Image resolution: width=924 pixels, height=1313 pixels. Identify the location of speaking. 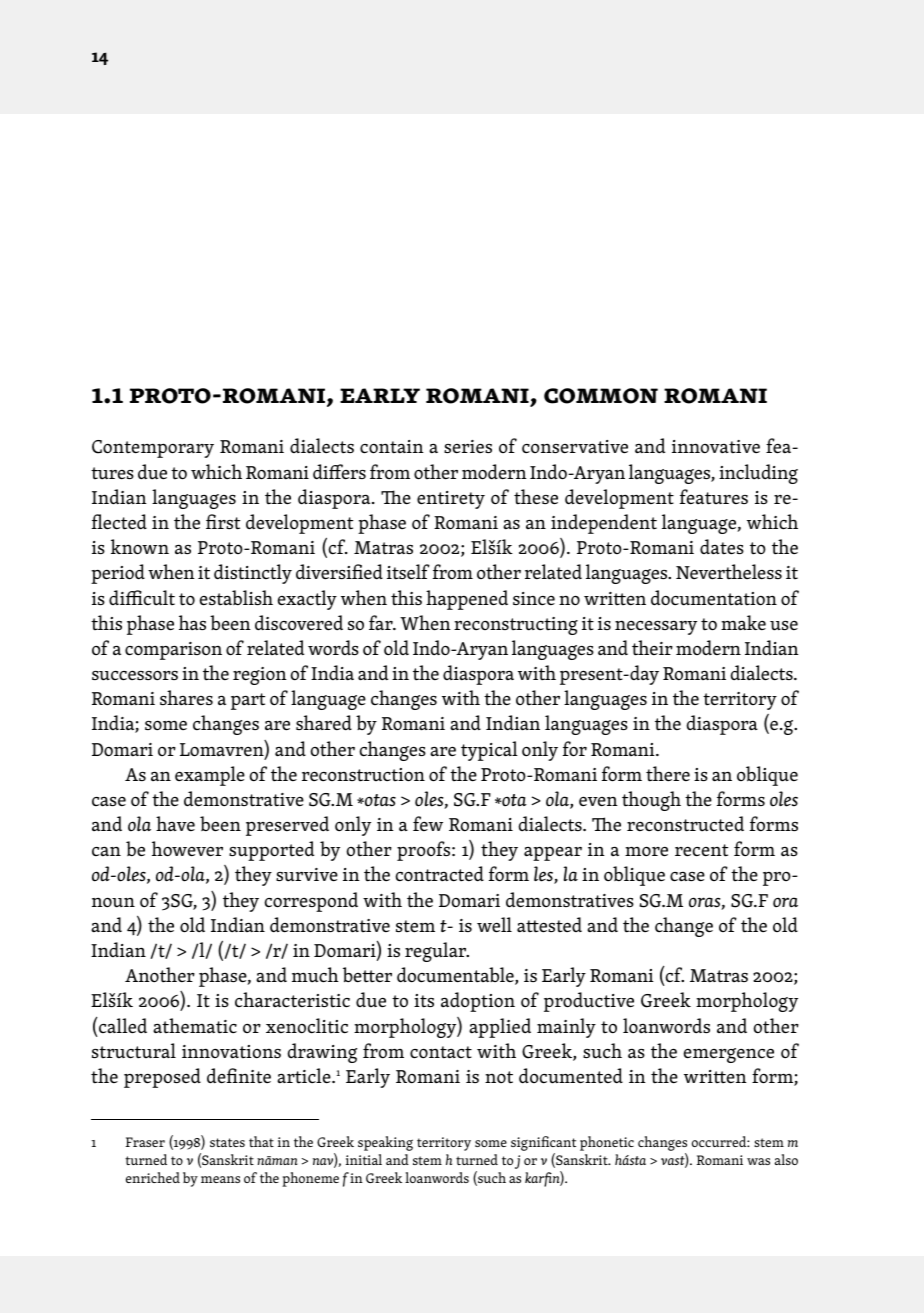
(385, 1143).
